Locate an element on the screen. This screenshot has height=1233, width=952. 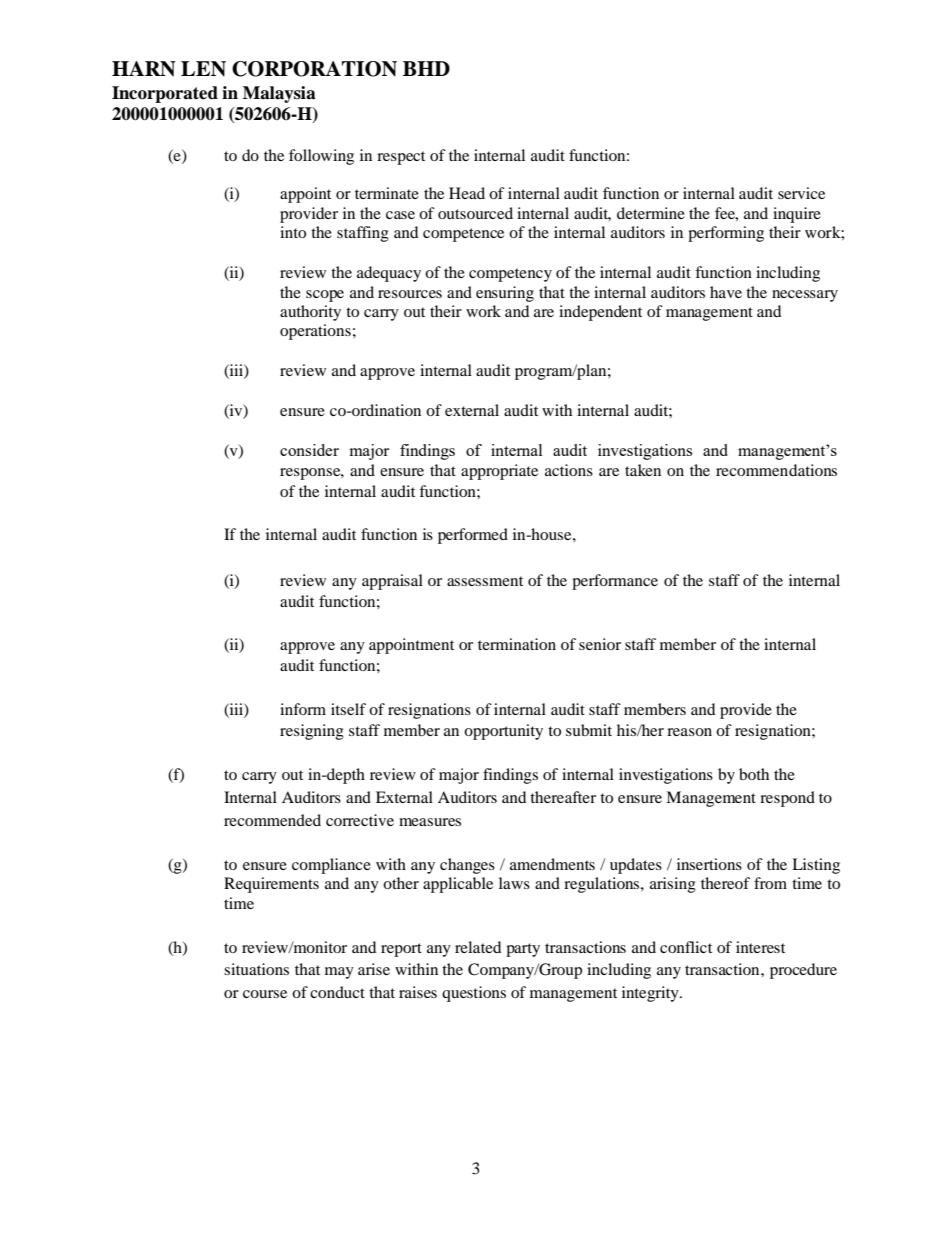
service is located at coordinates (801, 193).
